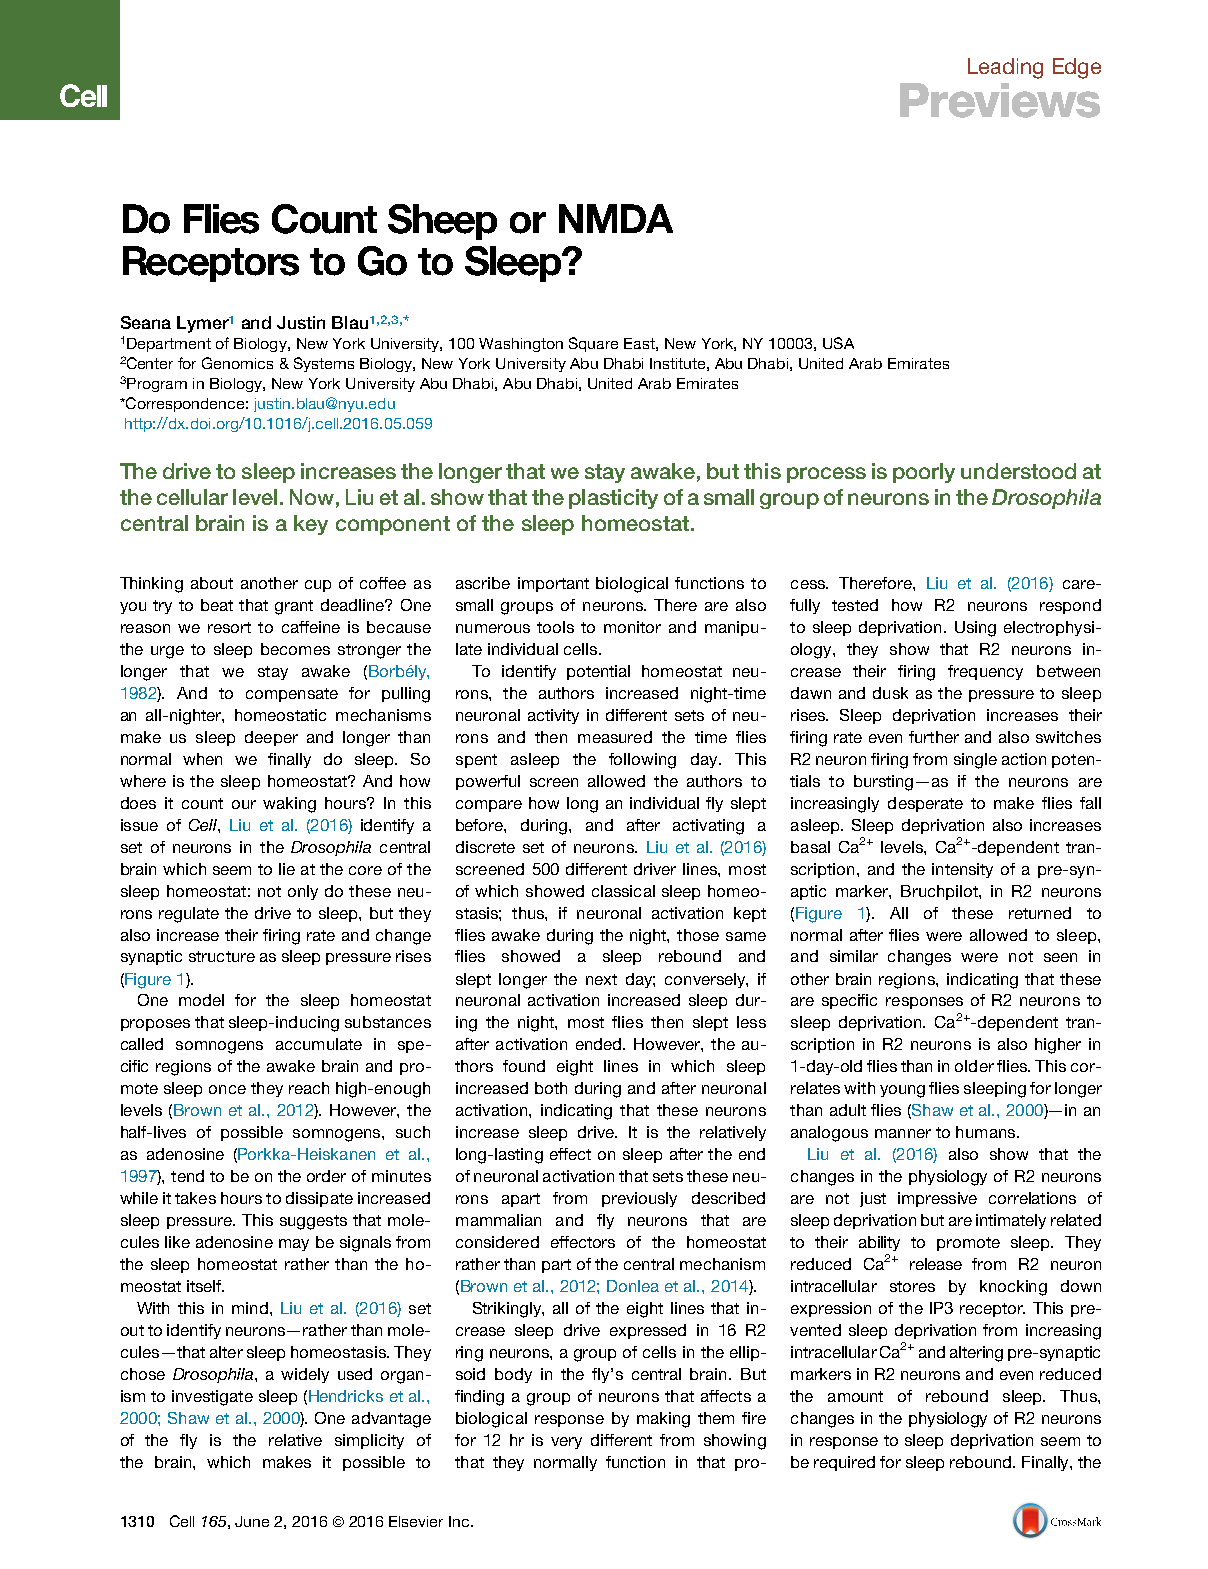 The height and width of the screenshot is (1569, 1208). Describe the element at coordinates (616, 218) in the screenshot. I see `NMDA` at that location.
